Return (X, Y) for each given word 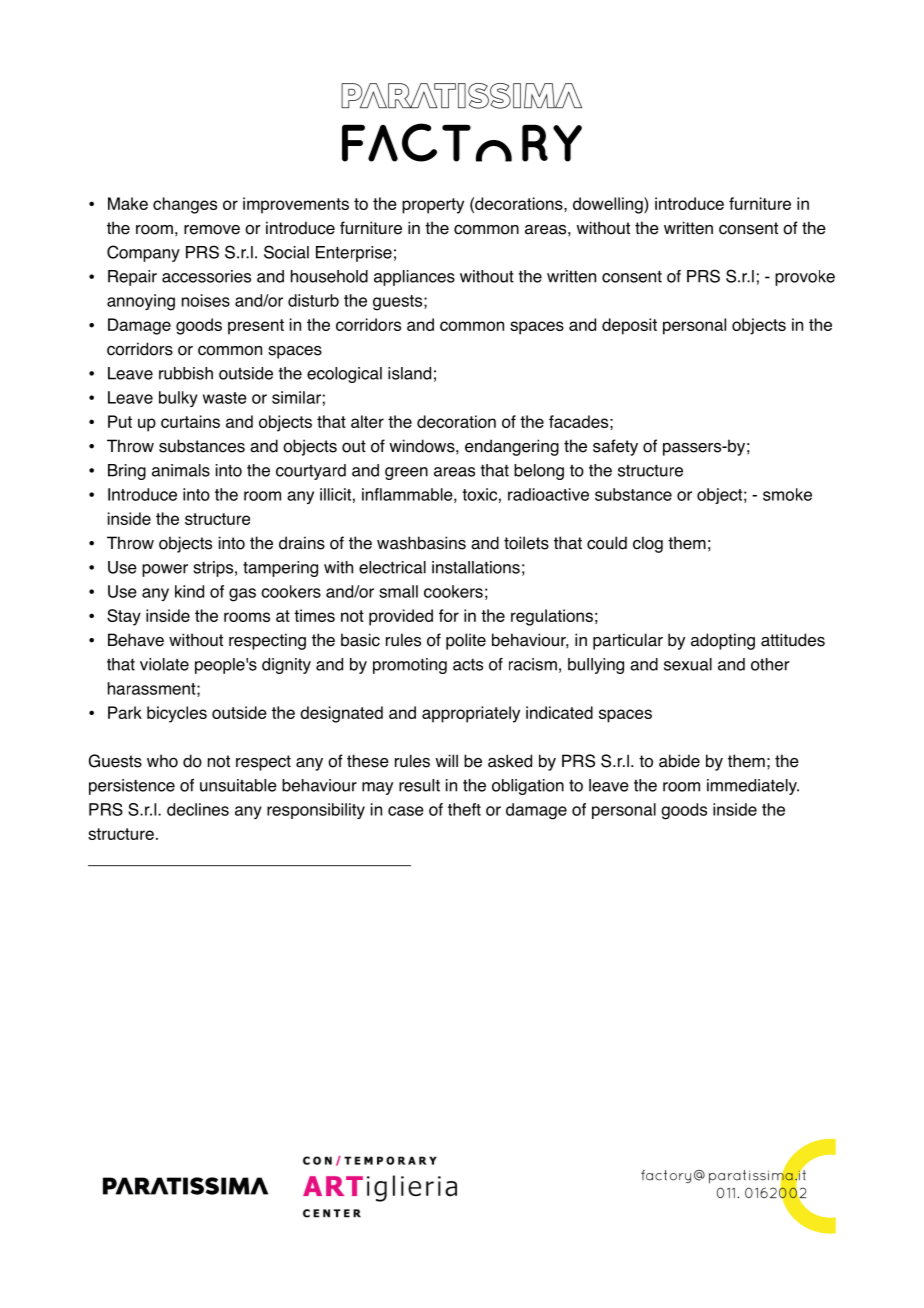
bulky (178, 399)
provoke (805, 278)
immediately (753, 787)
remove (212, 230)
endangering (512, 447)
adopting (723, 641)
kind (189, 591)
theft (464, 809)
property (433, 206)
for (449, 615)
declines (198, 809)
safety (615, 447)
